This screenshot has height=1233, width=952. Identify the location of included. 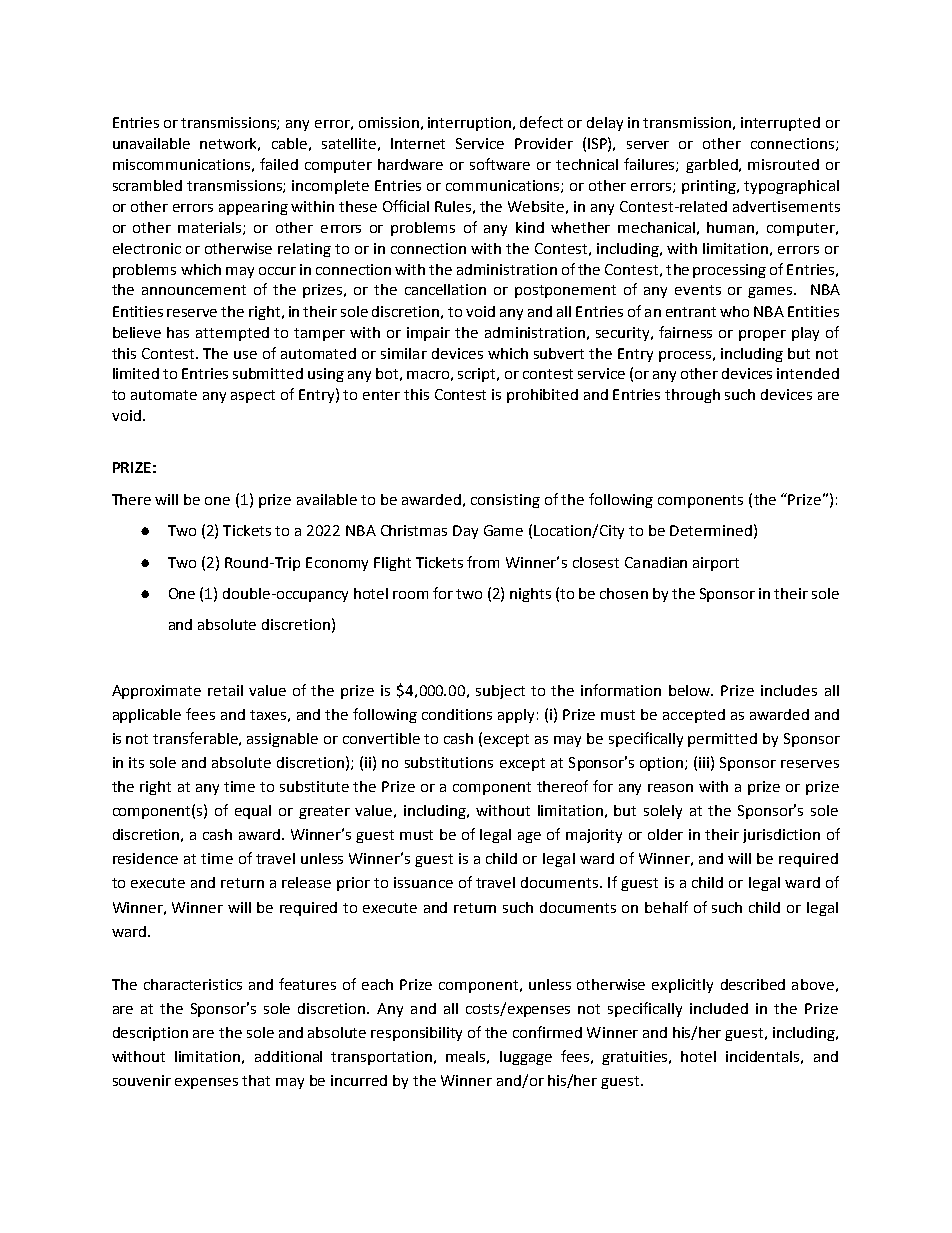
(719, 1008).
